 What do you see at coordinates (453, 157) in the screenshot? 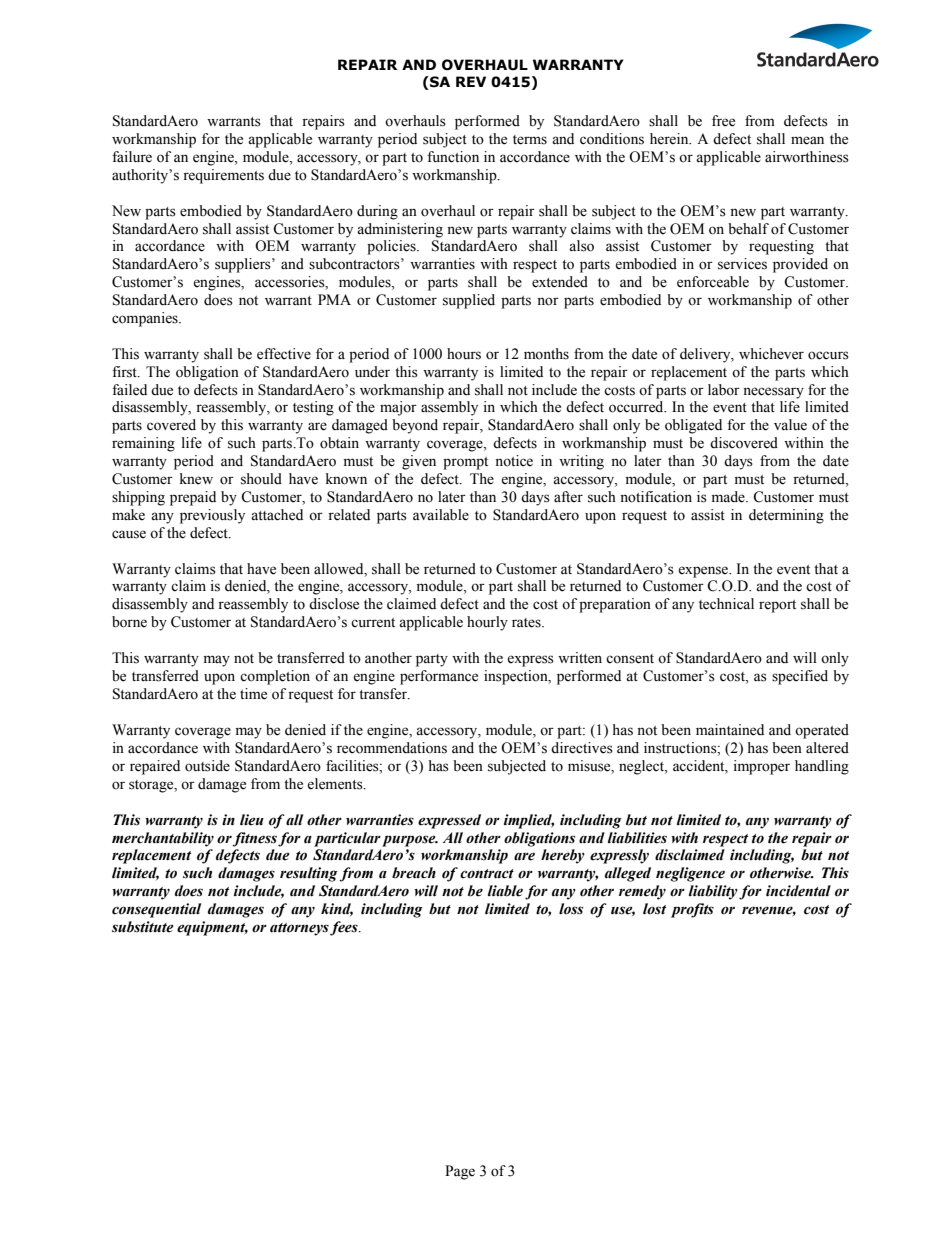
I see `function` at bounding box center [453, 157].
